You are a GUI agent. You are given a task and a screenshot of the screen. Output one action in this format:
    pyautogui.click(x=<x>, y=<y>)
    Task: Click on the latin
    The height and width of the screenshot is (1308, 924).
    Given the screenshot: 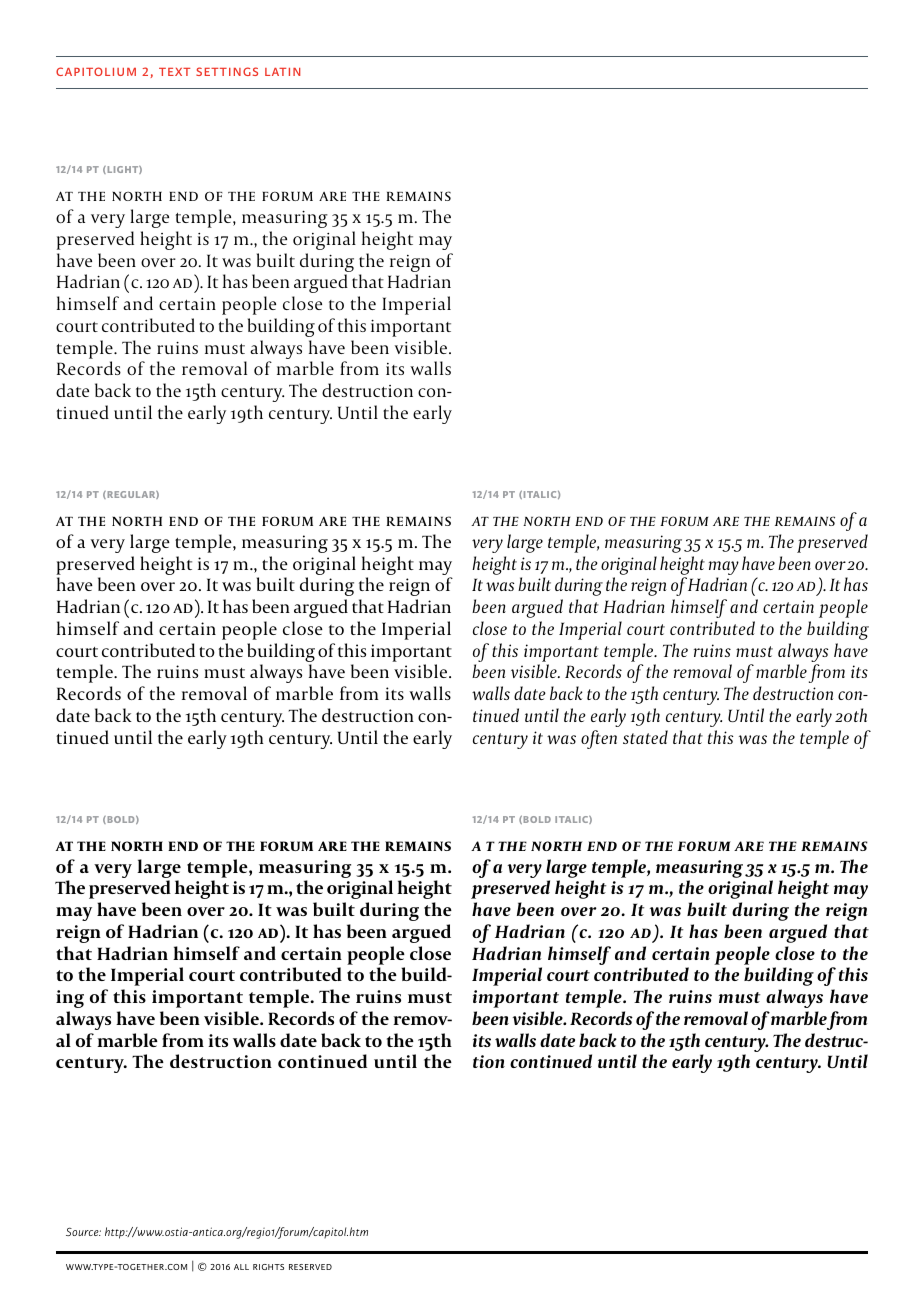 What is the action you would take?
    pyautogui.click(x=282, y=72)
